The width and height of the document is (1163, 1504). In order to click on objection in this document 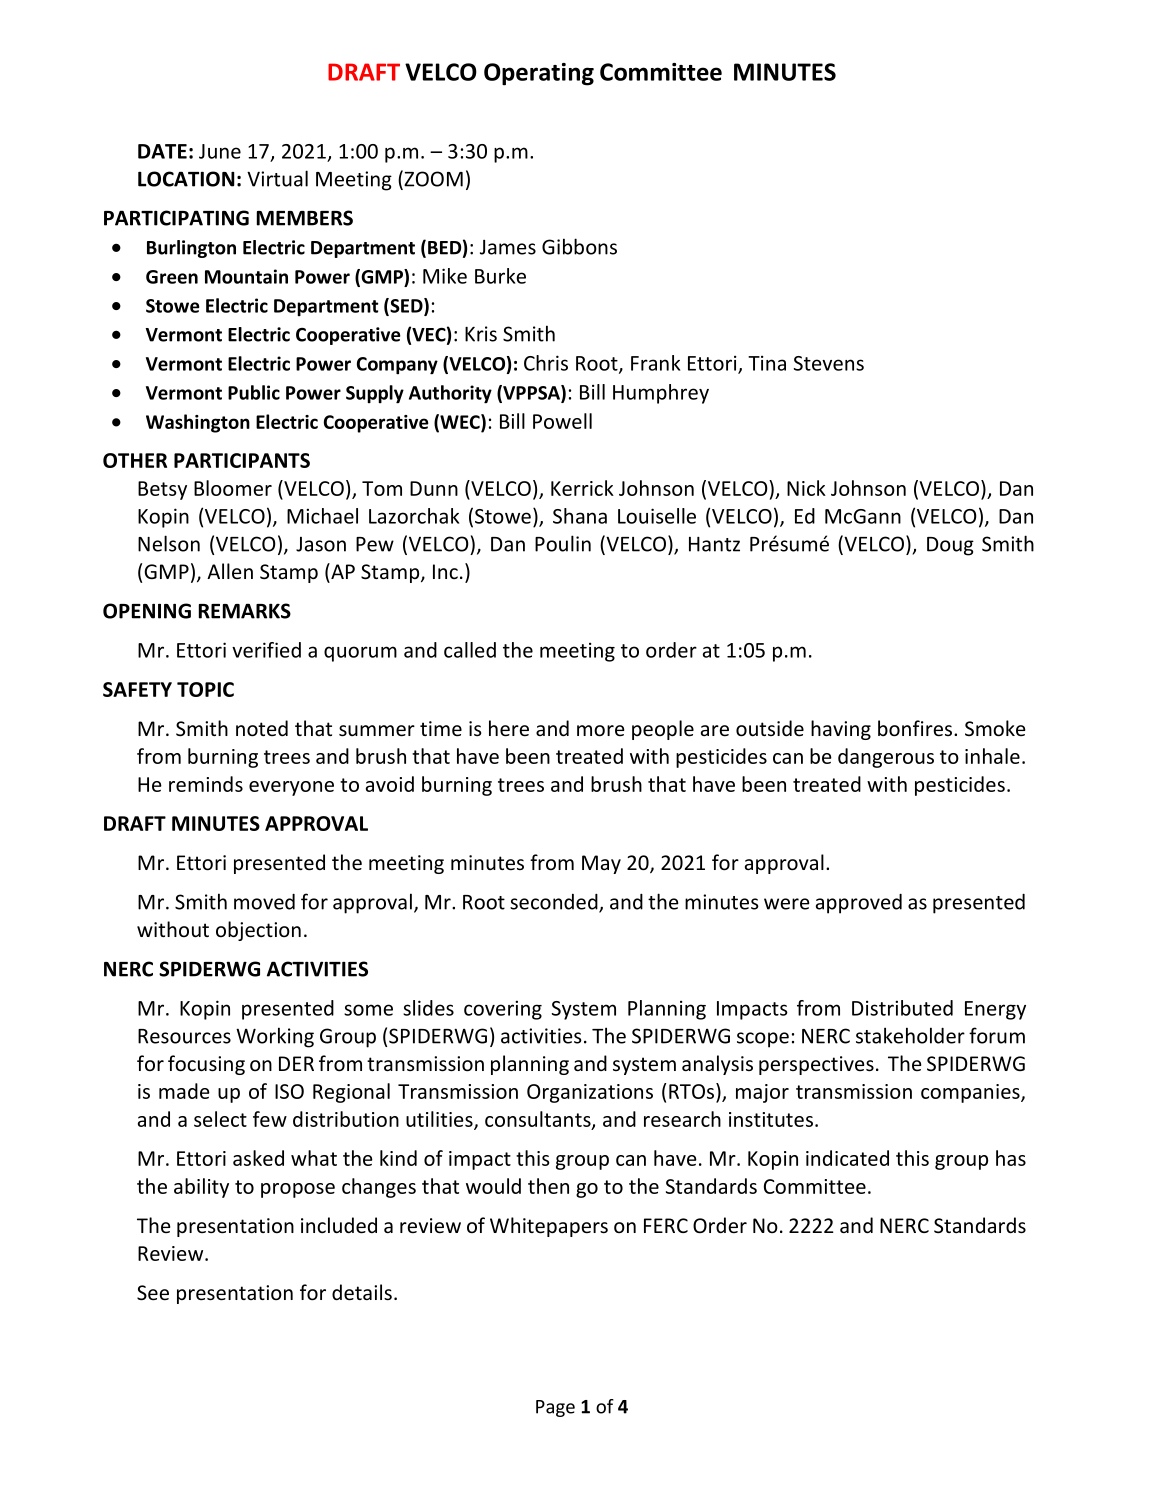, I will do `click(258, 931)`.
